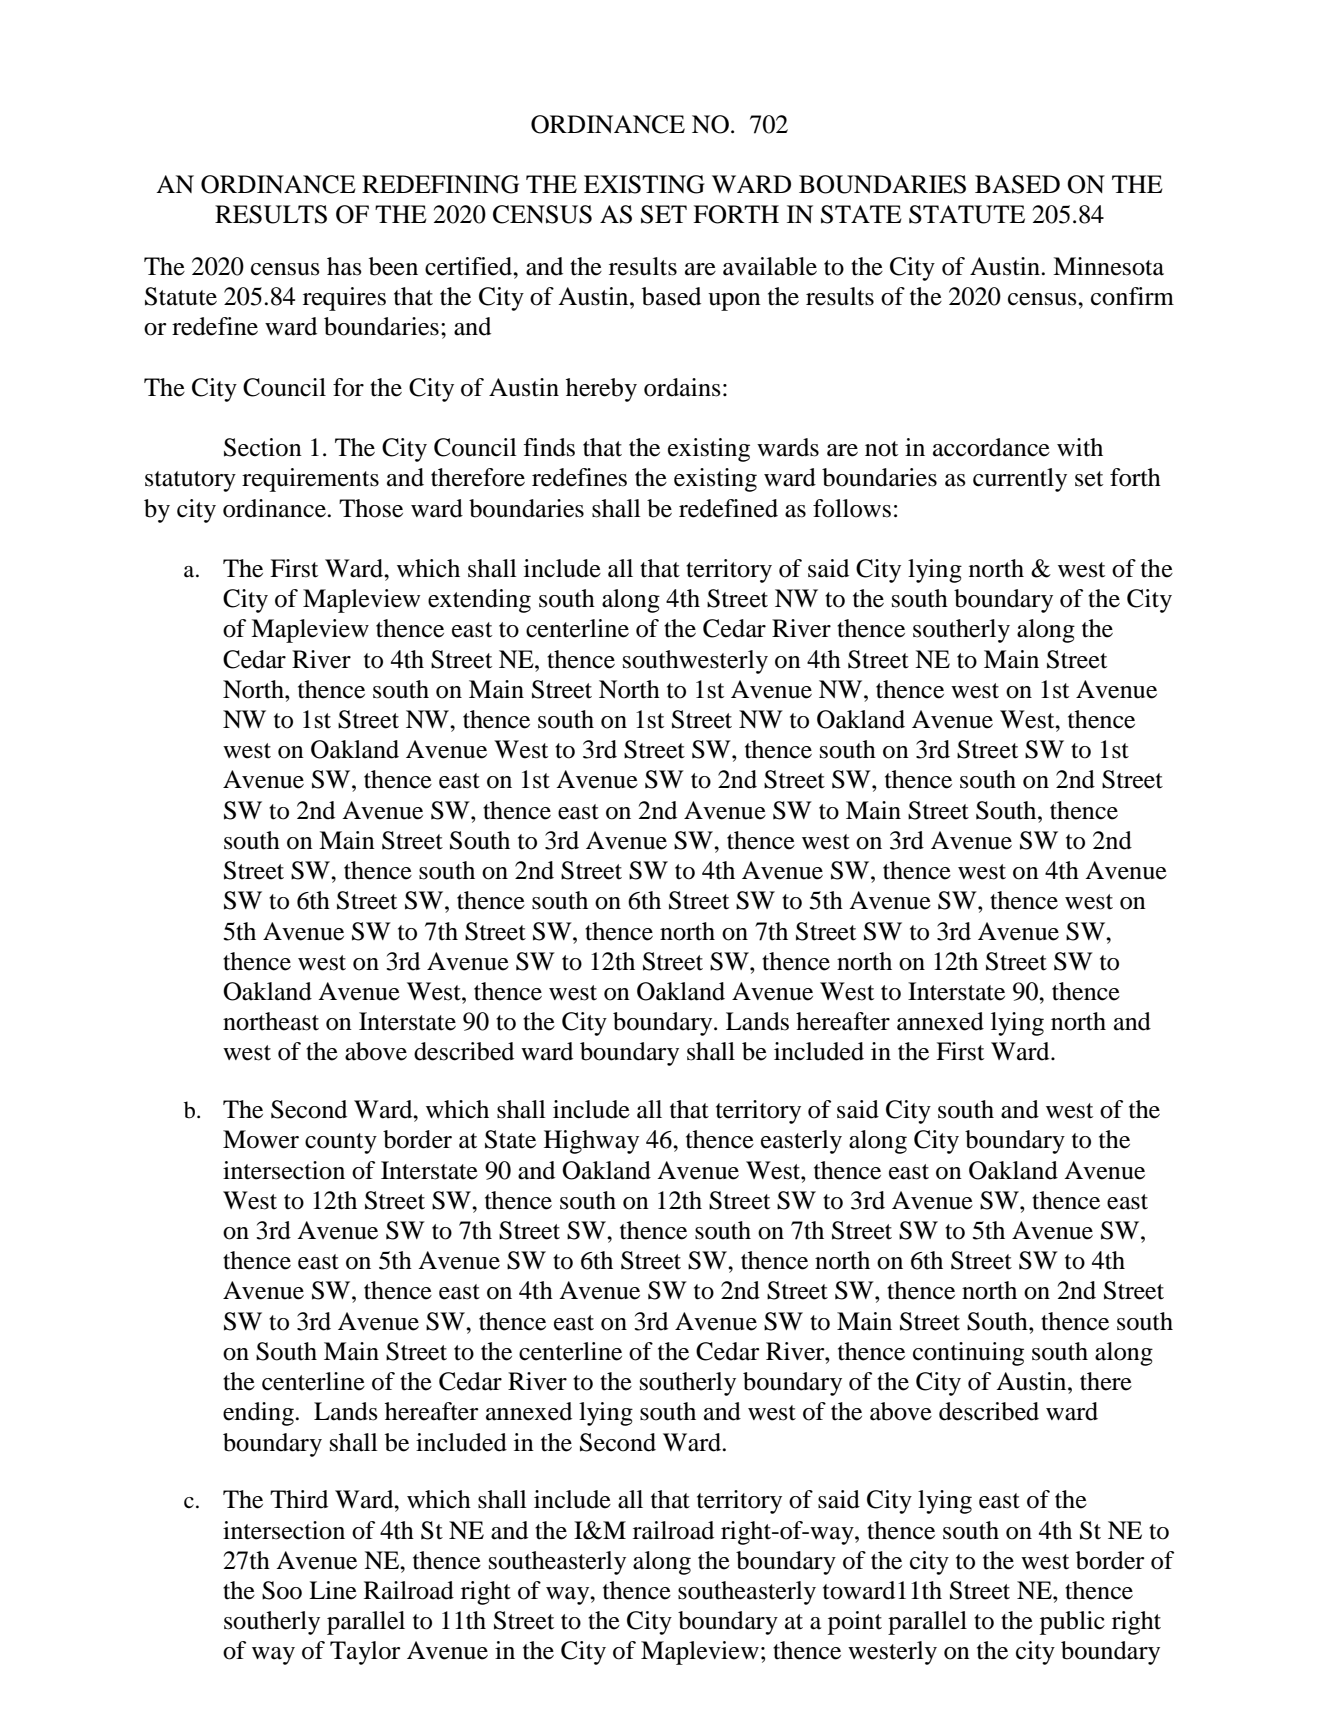  I want to click on Soo, so click(282, 1590).
